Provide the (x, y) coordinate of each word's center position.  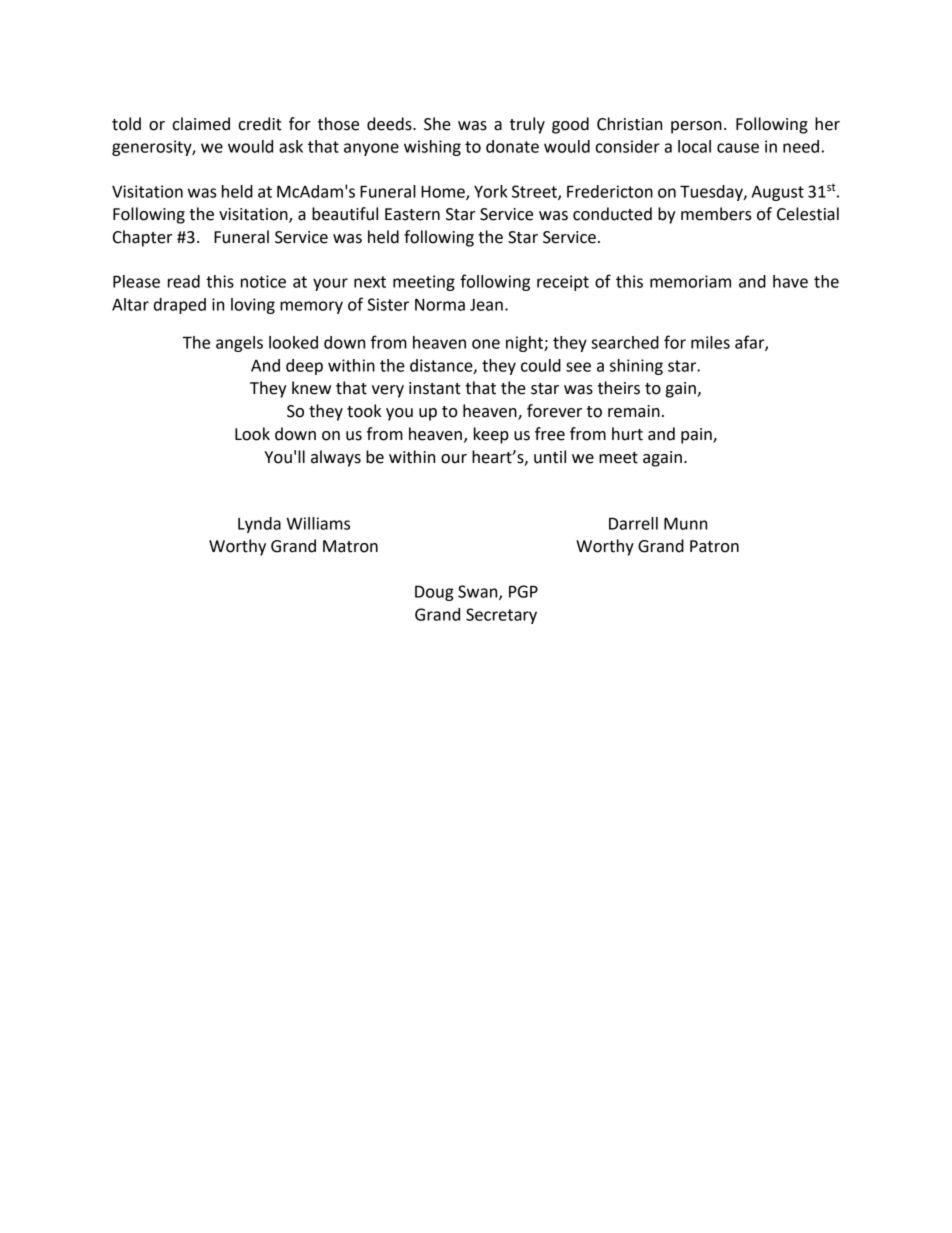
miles (710, 342)
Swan (479, 592)
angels (239, 344)
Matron (350, 546)
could (541, 365)
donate (512, 146)
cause (738, 148)
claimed (201, 124)
